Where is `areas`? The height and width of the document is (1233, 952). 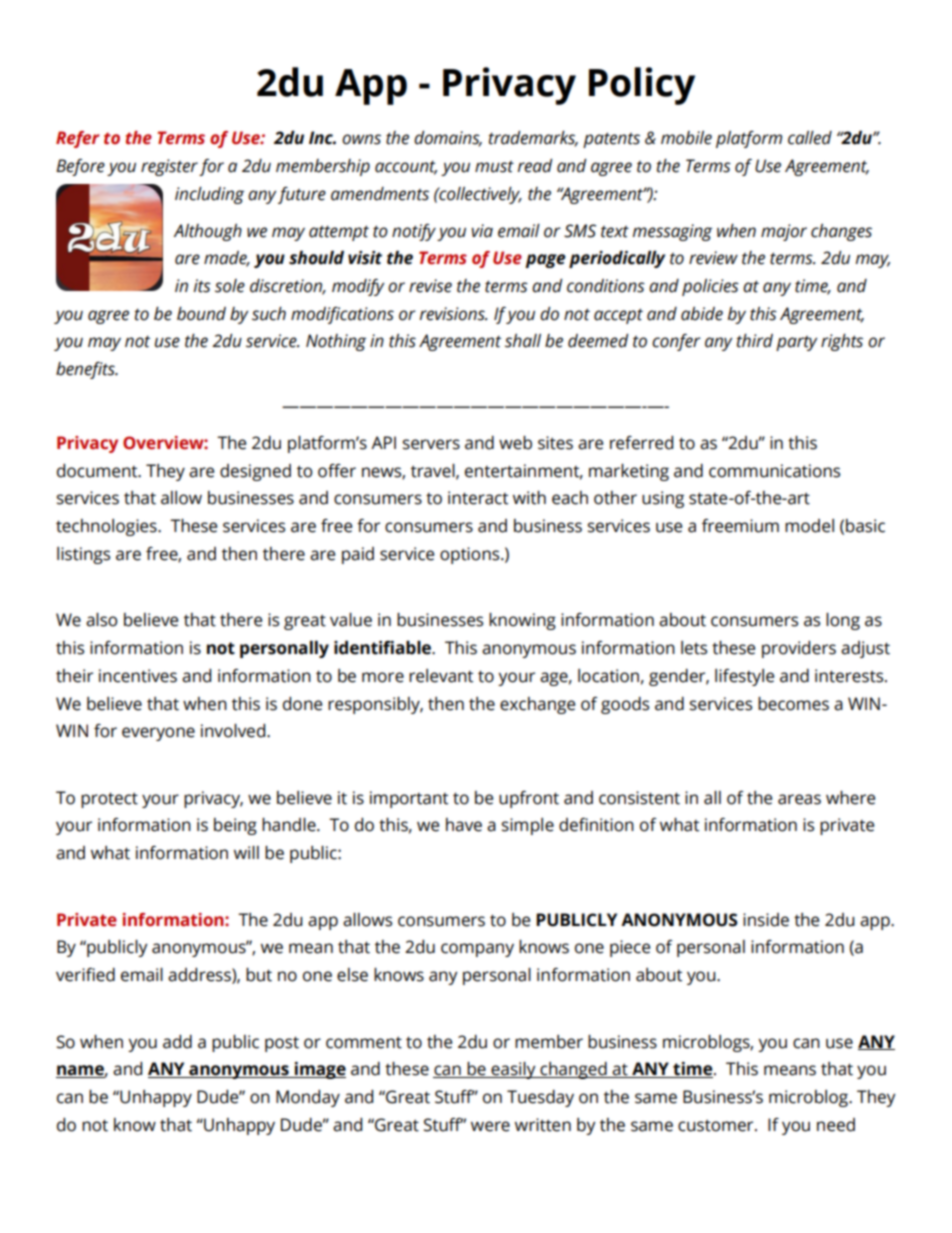 areas is located at coordinates (799, 799).
